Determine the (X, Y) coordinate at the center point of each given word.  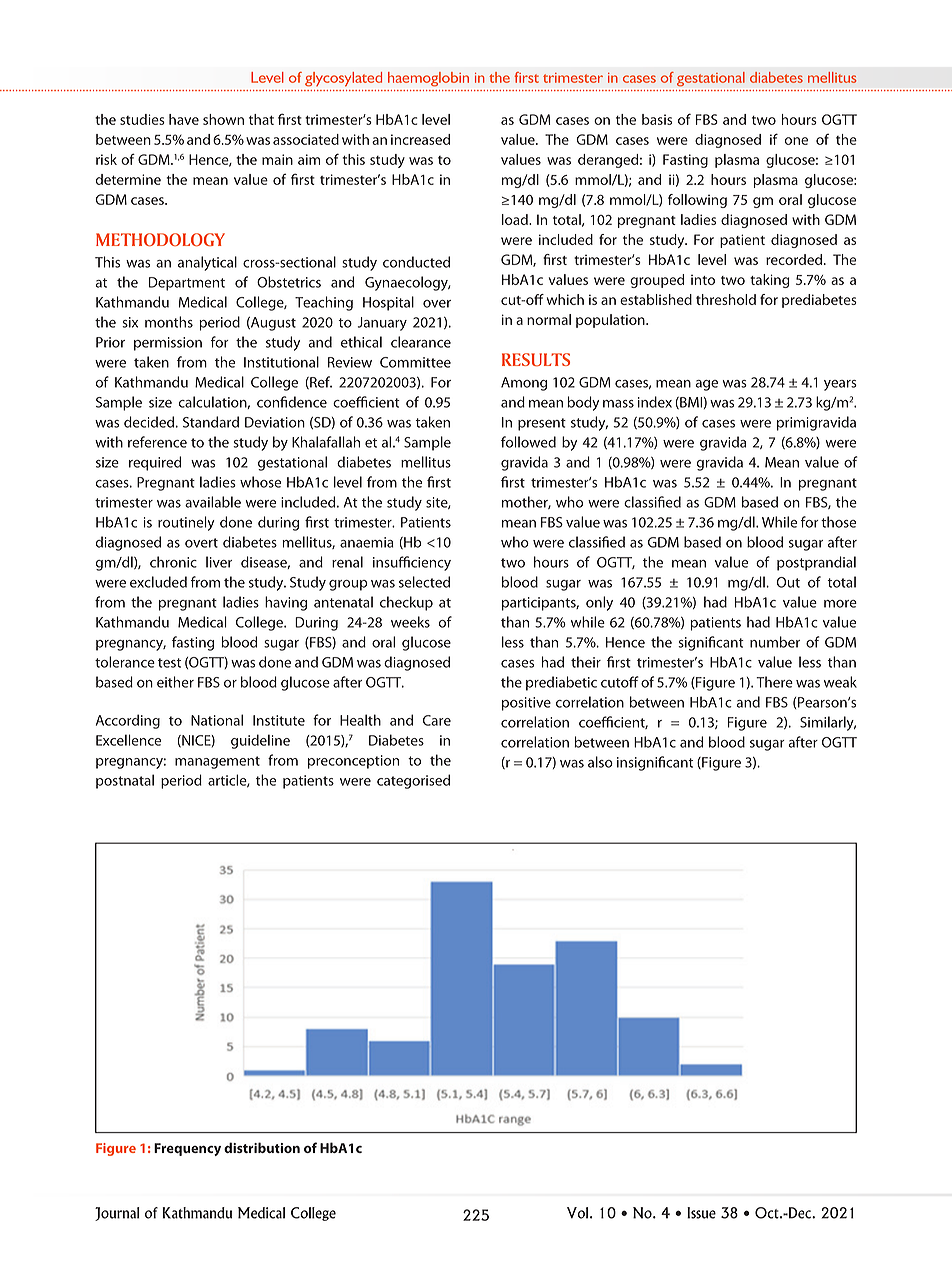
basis (657, 119)
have (184, 119)
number (775, 642)
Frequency (187, 1149)
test (169, 663)
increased (420, 139)
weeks (410, 622)
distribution (262, 1147)
